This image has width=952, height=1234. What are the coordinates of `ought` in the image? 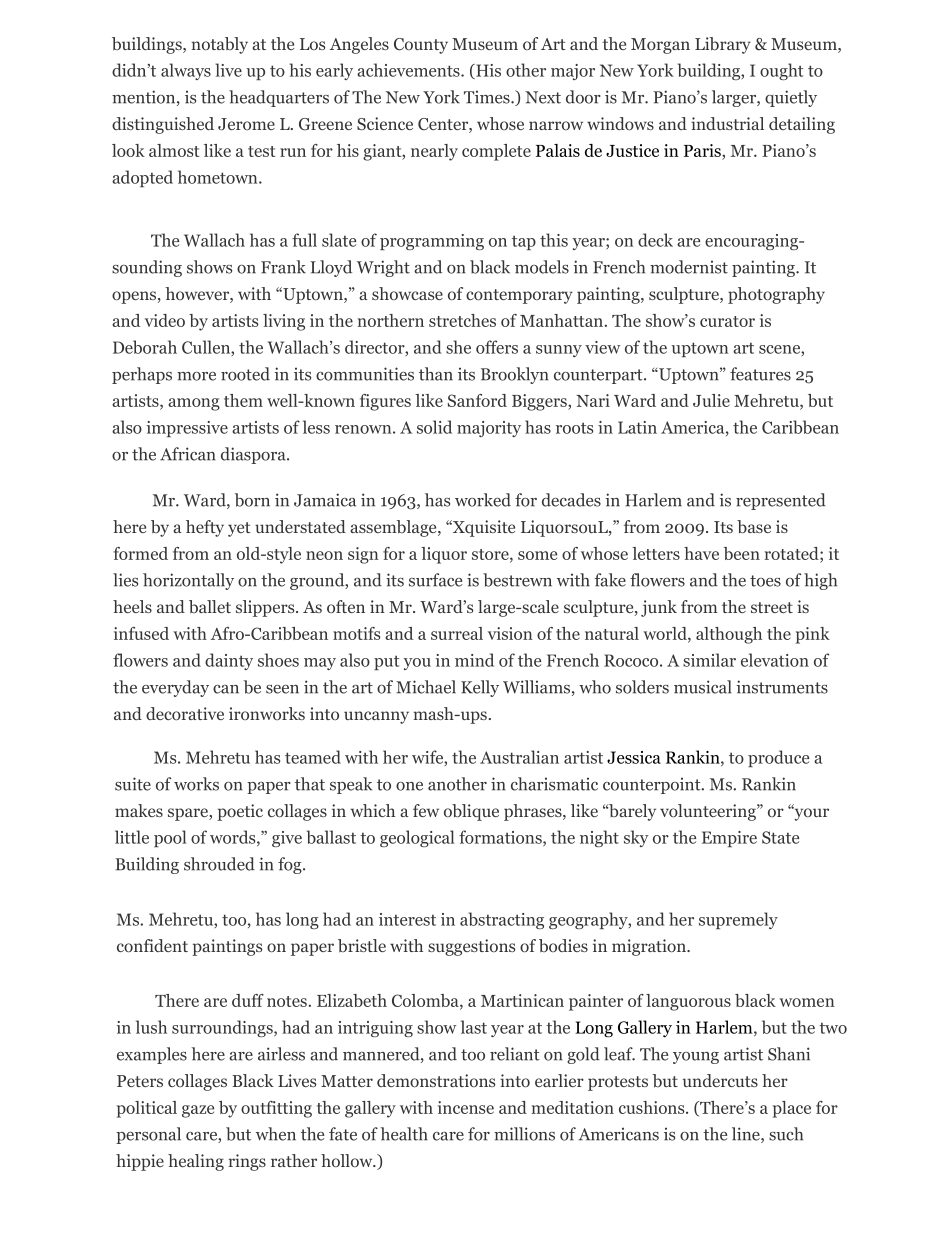 It's located at (781, 71).
